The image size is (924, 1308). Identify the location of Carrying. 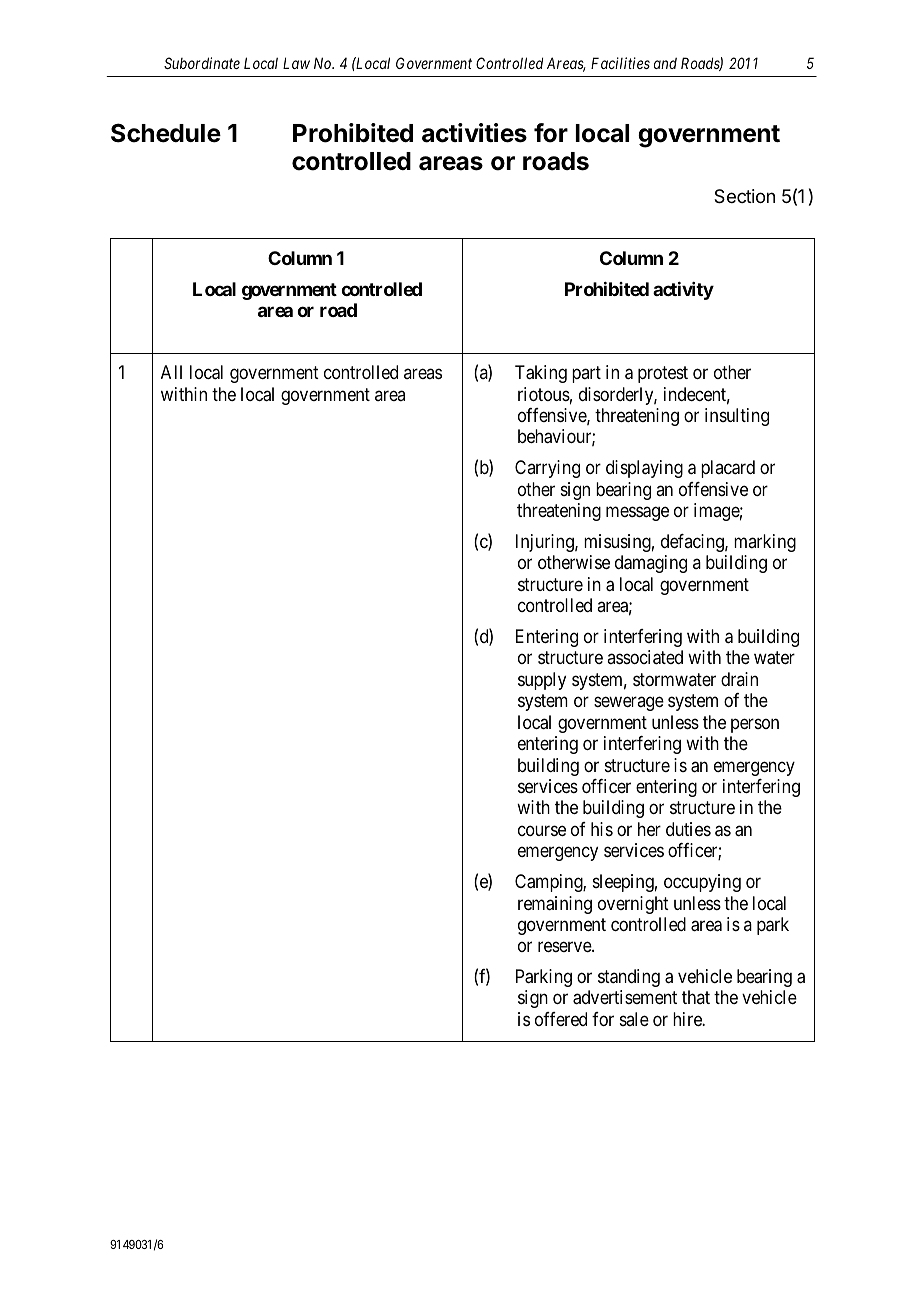
(547, 469).
